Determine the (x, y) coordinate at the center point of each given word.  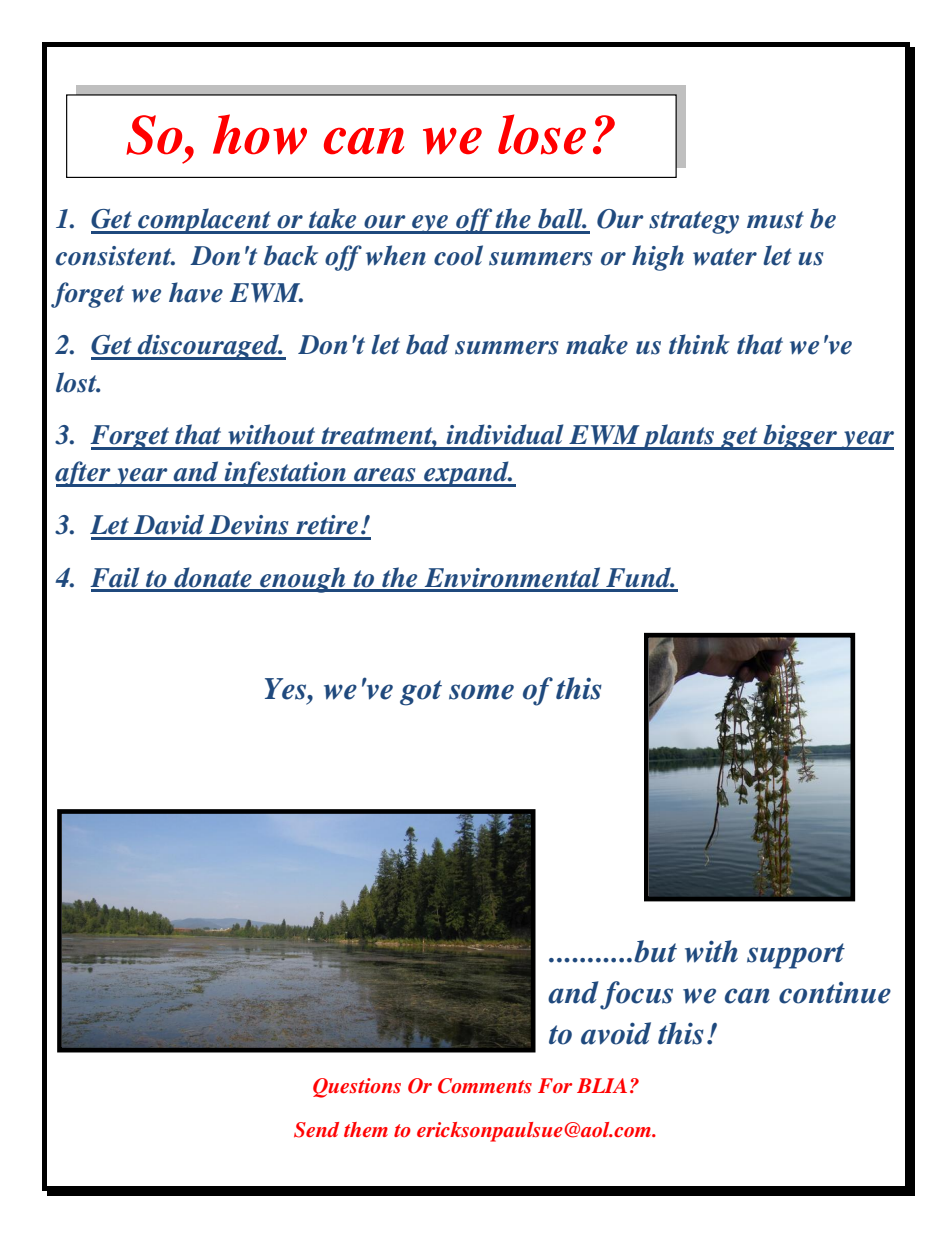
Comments (485, 1086)
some (481, 692)
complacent (204, 221)
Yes (287, 689)
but (655, 951)
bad (427, 344)
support (796, 956)
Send (316, 1130)
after (84, 474)
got (421, 693)
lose (542, 134)
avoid (616, 1033)
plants (679, 437)
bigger (800, 437)
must (775, 220)
